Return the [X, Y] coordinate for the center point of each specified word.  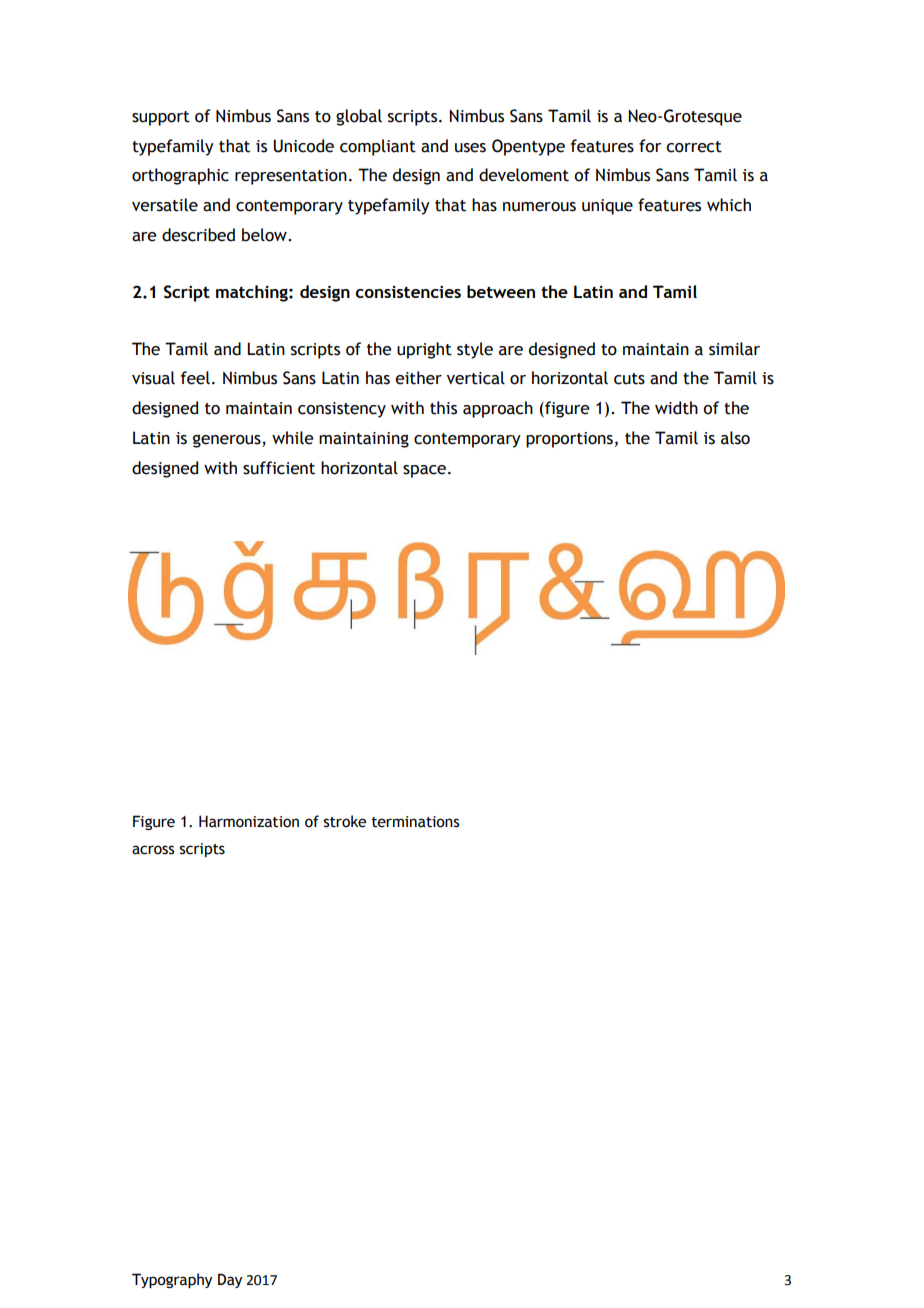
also [735, 438]
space [424, 471]
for [650, 146]
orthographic [180, 176]
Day [230, 1280]
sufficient [279, 468]
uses [470, 148]
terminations [416, 822]
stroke [345, 821]
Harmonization [249, 821]
